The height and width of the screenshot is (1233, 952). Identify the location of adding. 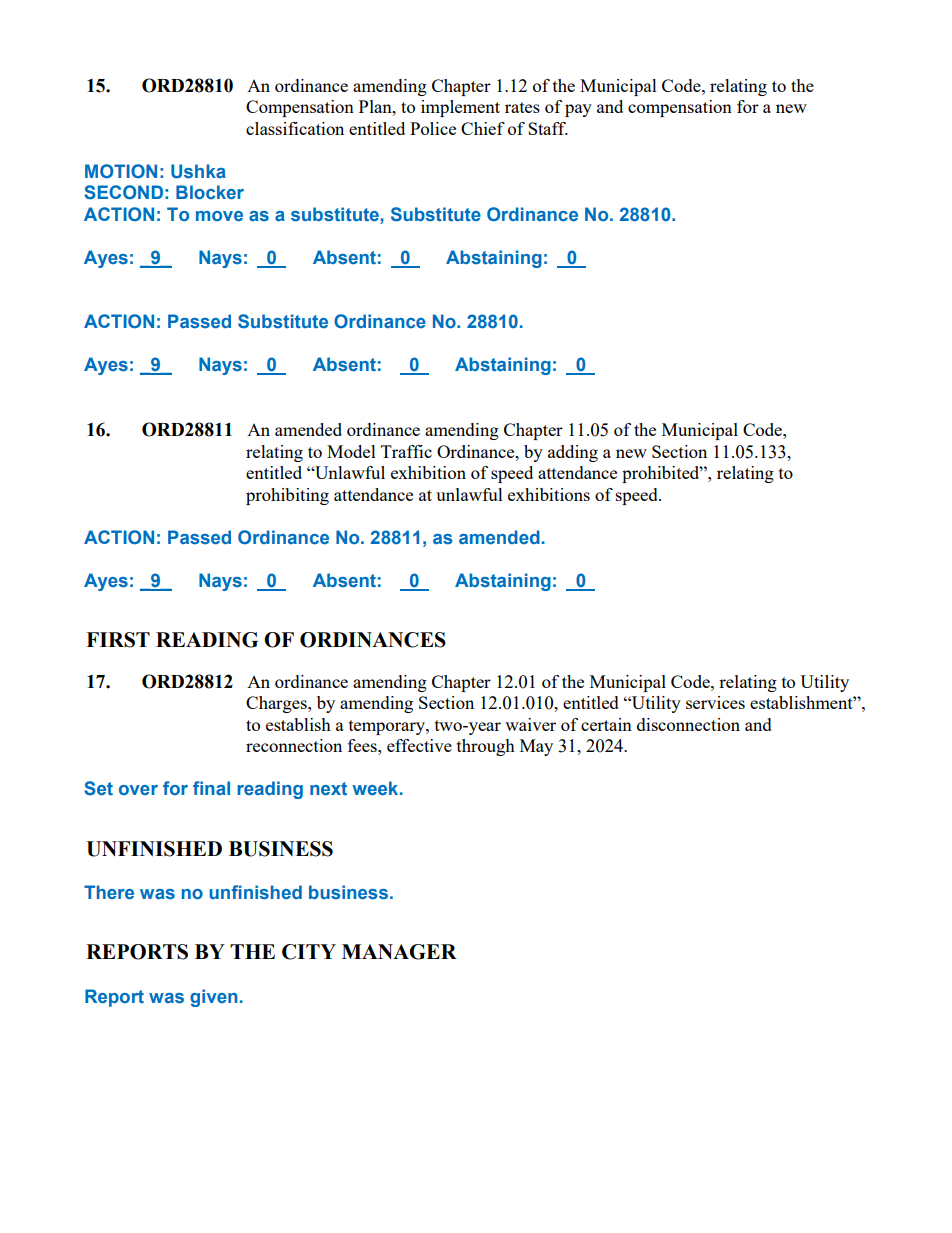
(573, 453).
